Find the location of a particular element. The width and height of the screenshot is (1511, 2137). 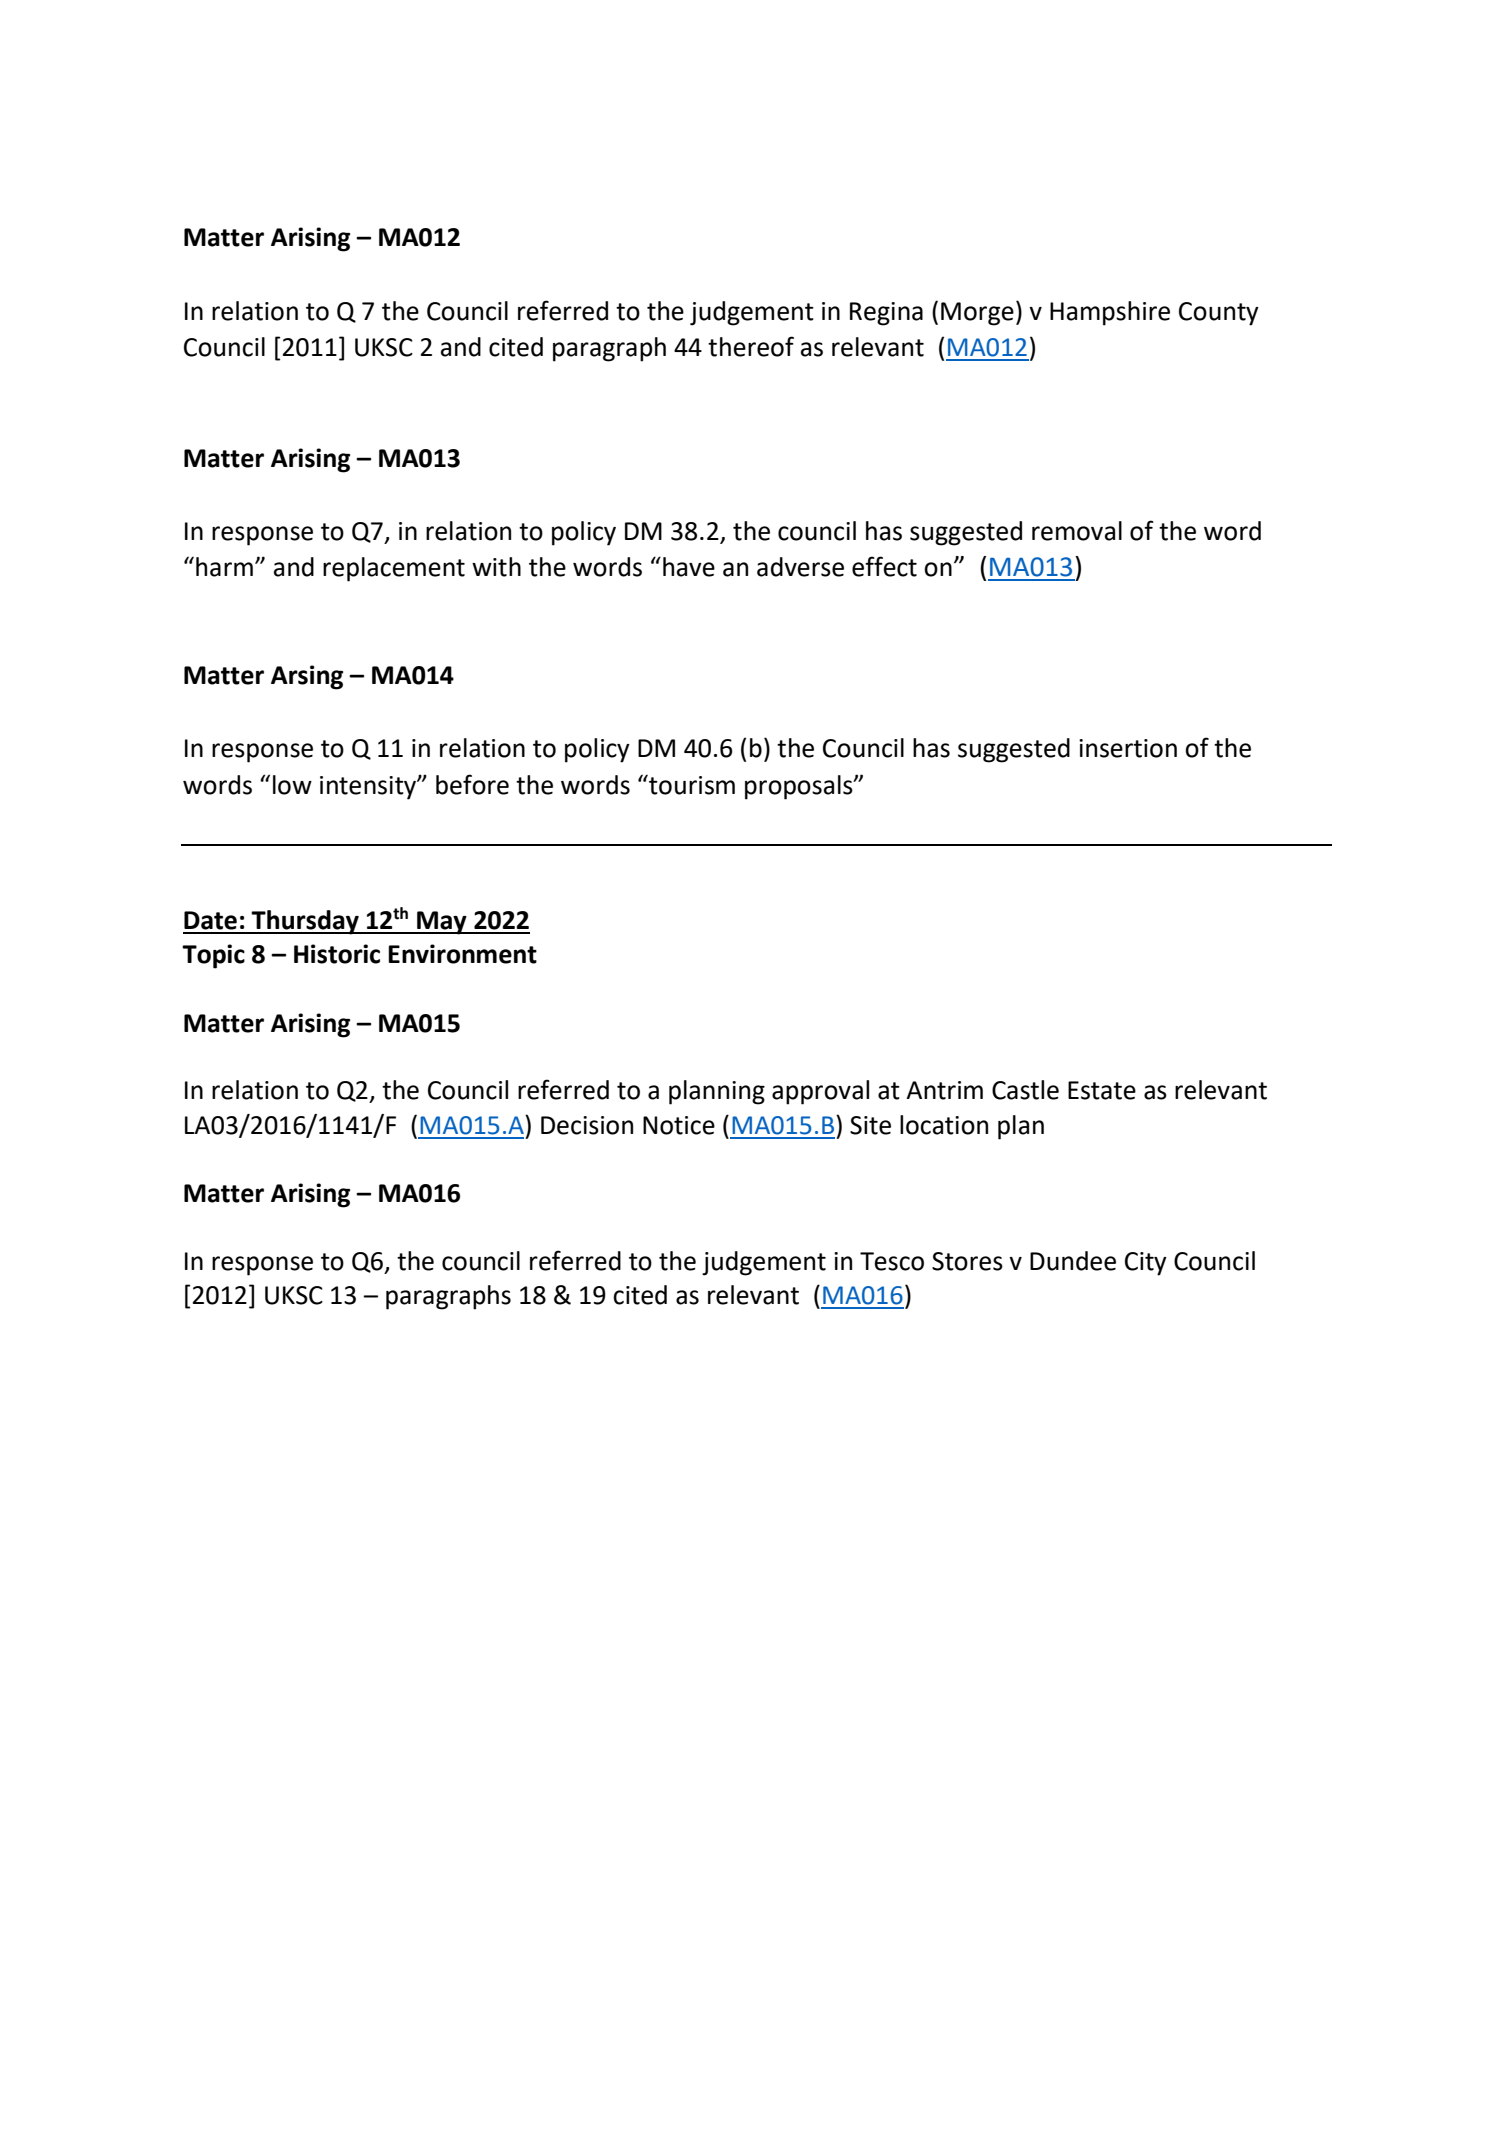

thereof is located at coordinates (751, 346).
